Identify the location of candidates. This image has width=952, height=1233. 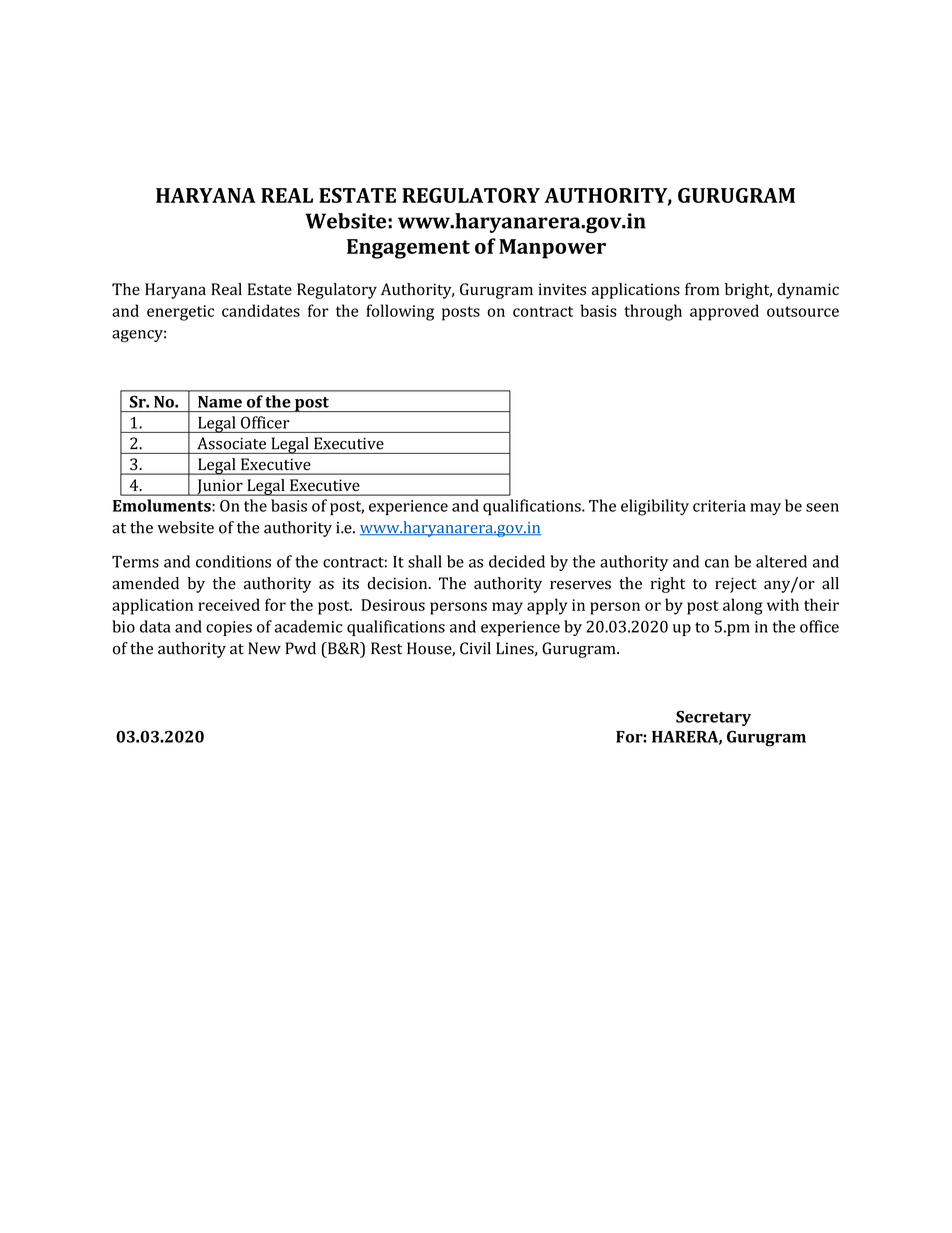
(261, 310).
